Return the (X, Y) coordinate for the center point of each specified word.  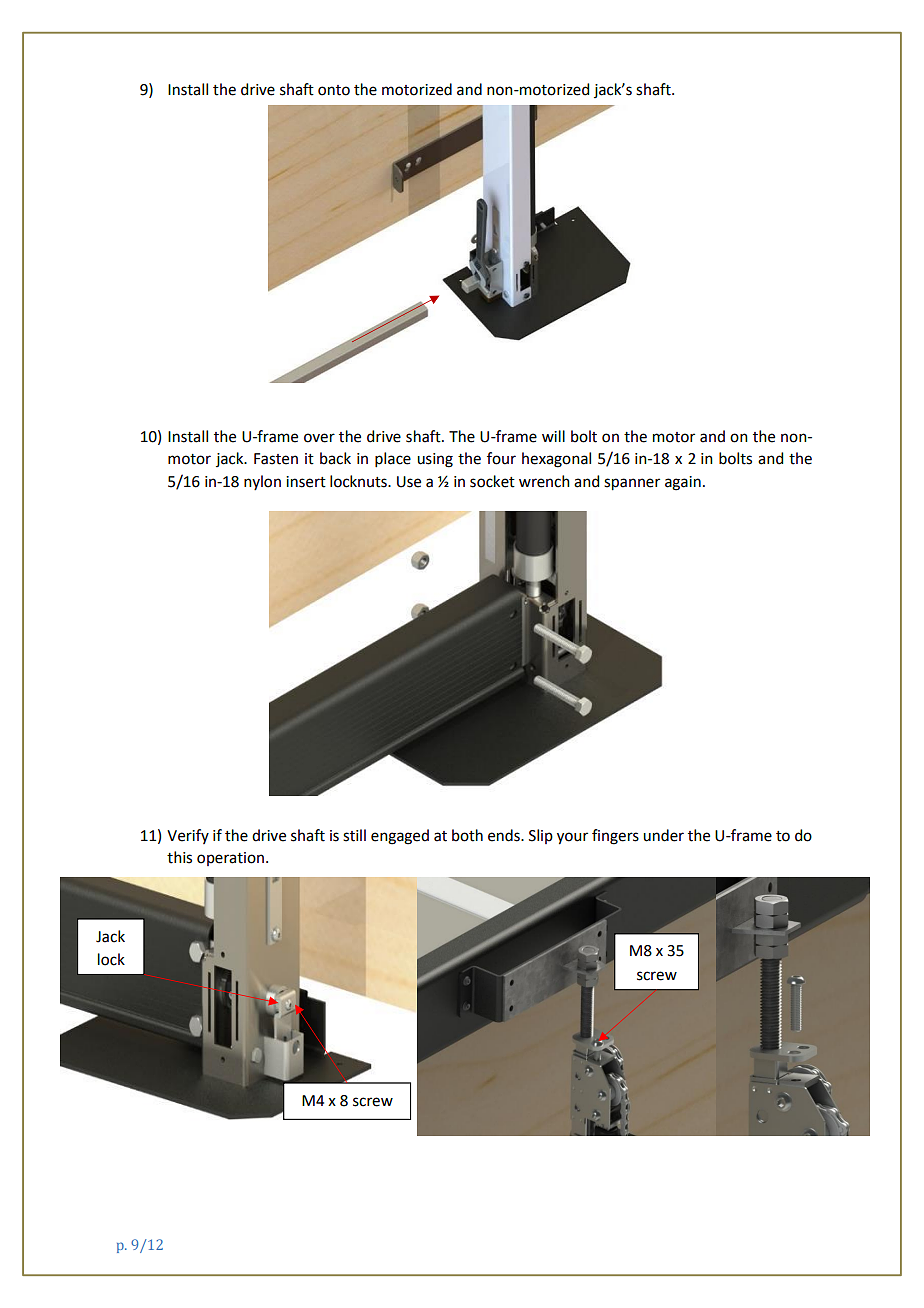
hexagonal (556, 460)
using (435, 460)
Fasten (276, 459)
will (553, 436)
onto (334, 90)
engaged (400, 837)
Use (409, 482)
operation (232, 859)
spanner (632, 484)
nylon (262, 482)
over (319, 438)
